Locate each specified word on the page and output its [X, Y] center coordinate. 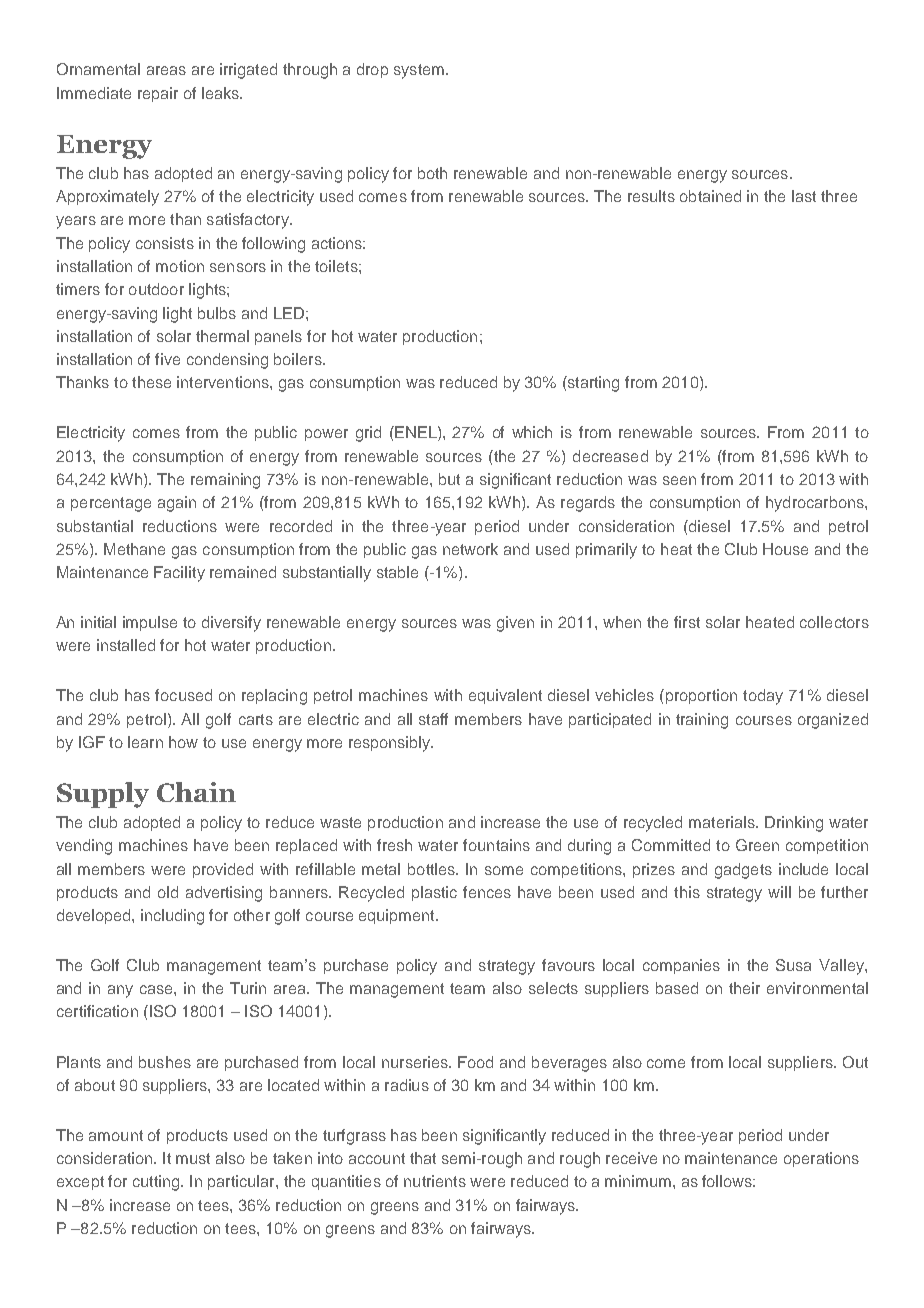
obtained [710, 196]
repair [158, 94]
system [419, 71]
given [515, 624]
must [193, 1158]
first [687, 622]
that [423, 1158]
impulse [150, 623]
